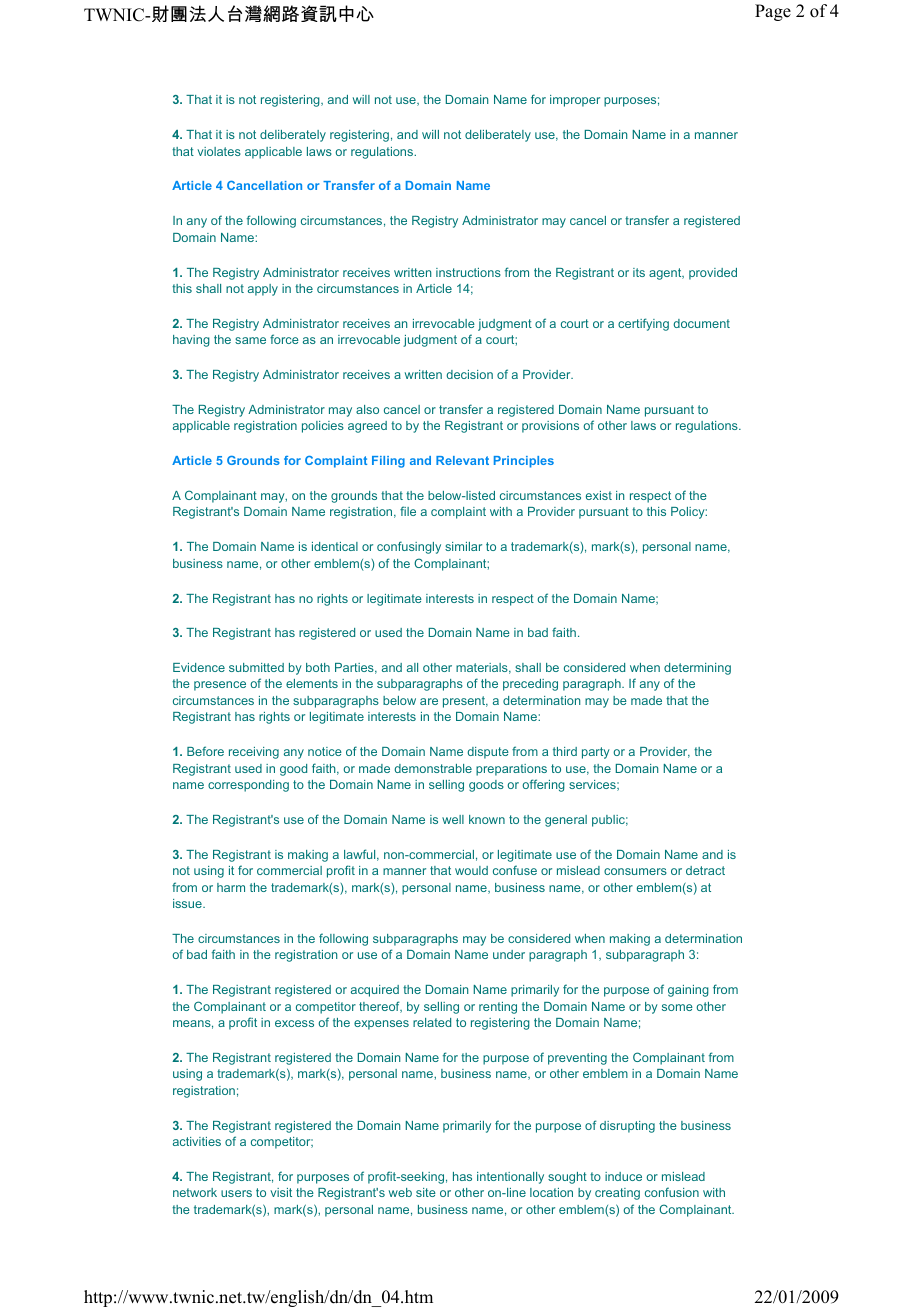  Describe the element at coordinates (281, 1192) in the page. I see `visit` at that location.
